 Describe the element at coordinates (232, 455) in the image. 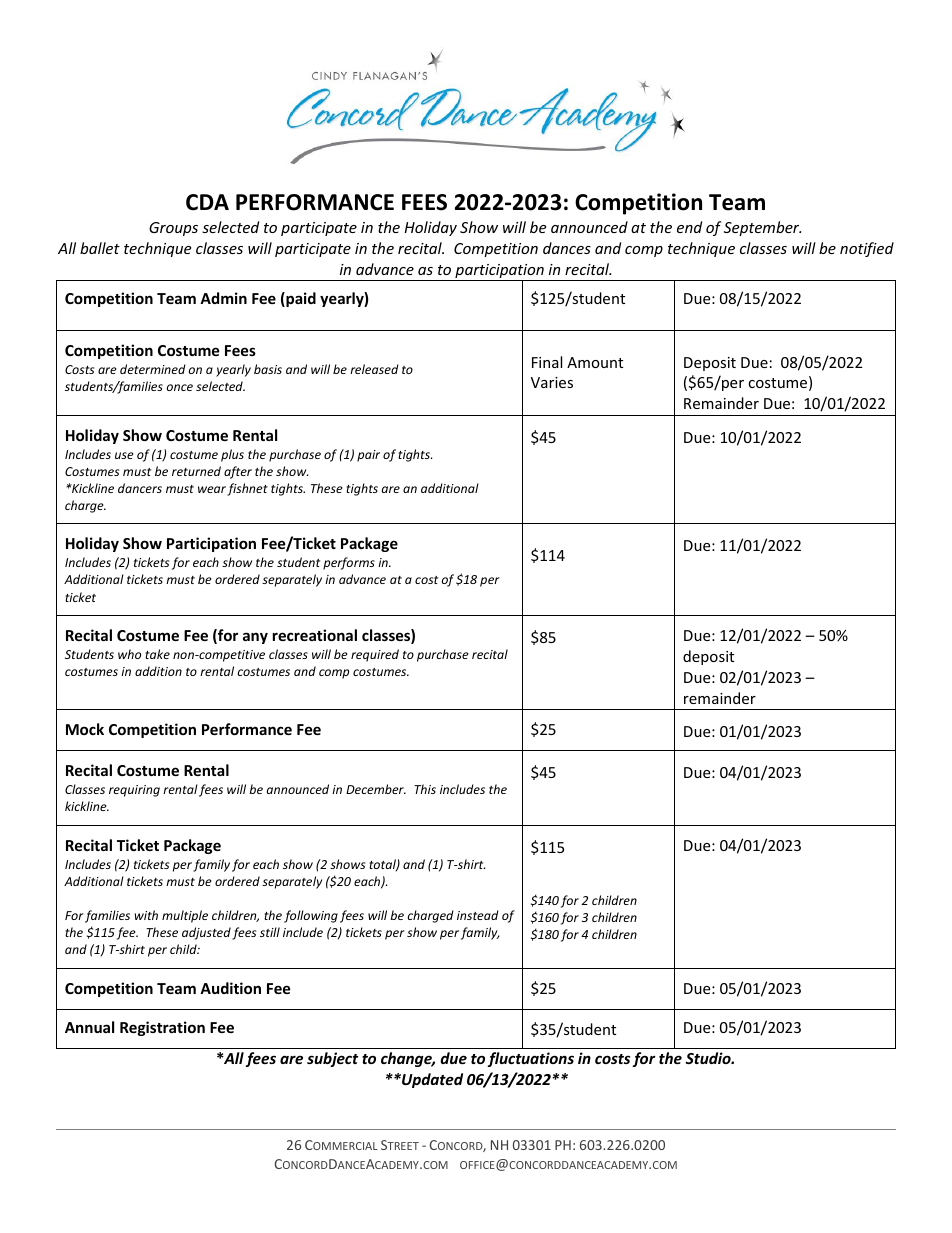

I see `plus` at that location.
